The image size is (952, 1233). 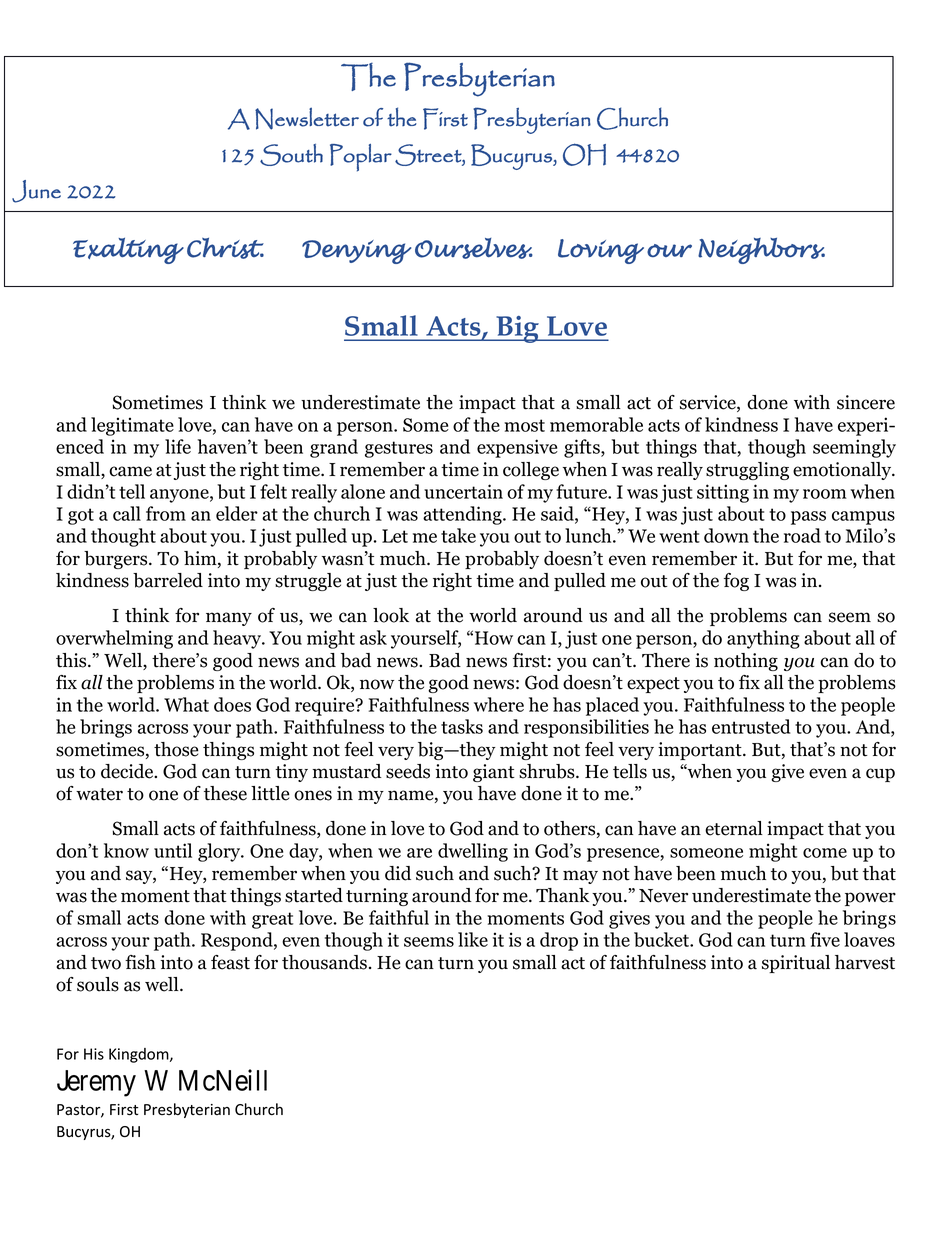 What do you see at coordinates (796, 964) in the screenshot?
I see `spiritual` at bounding box center [796, 964].
